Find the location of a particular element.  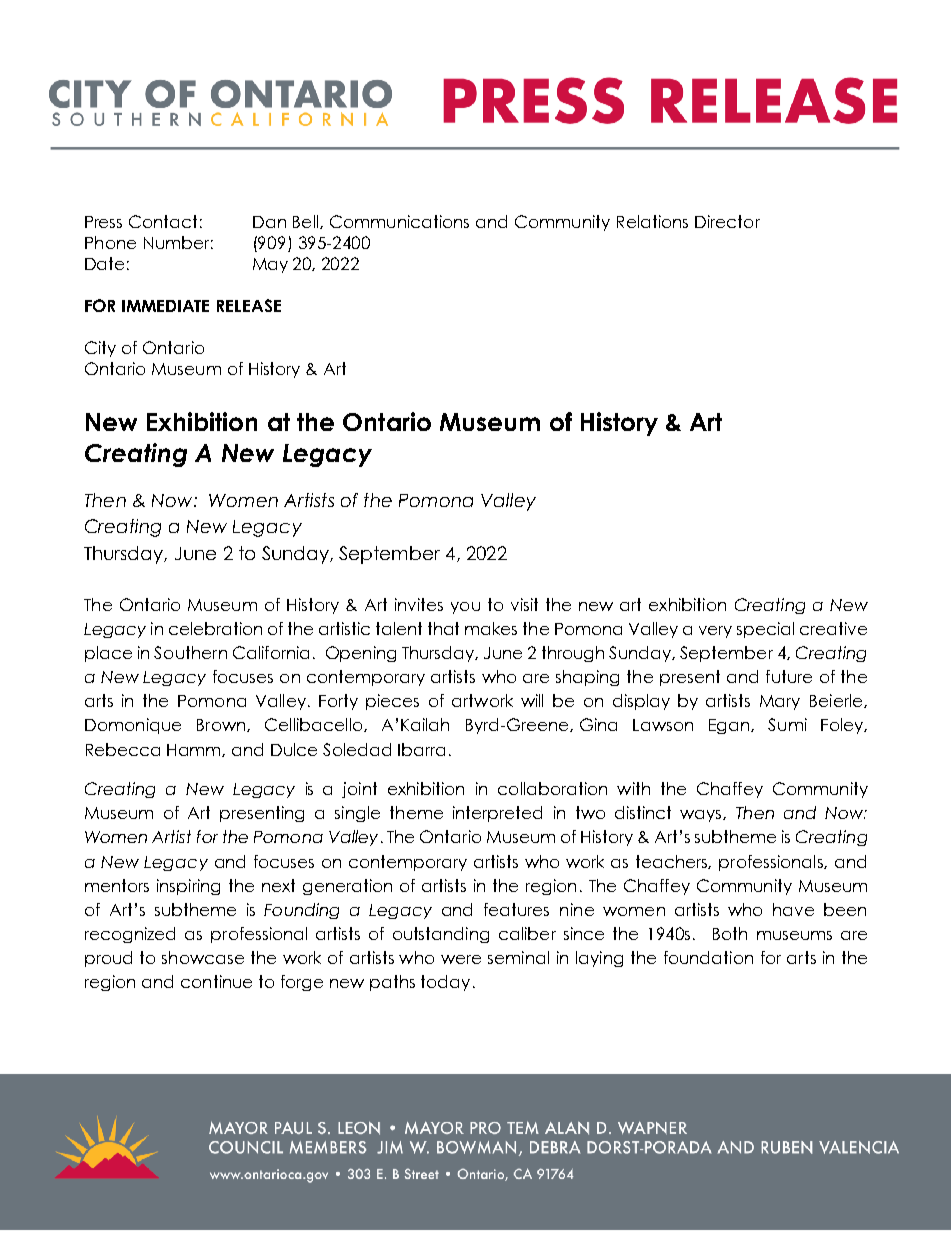

Egan is located at coordinates (730, 726).
